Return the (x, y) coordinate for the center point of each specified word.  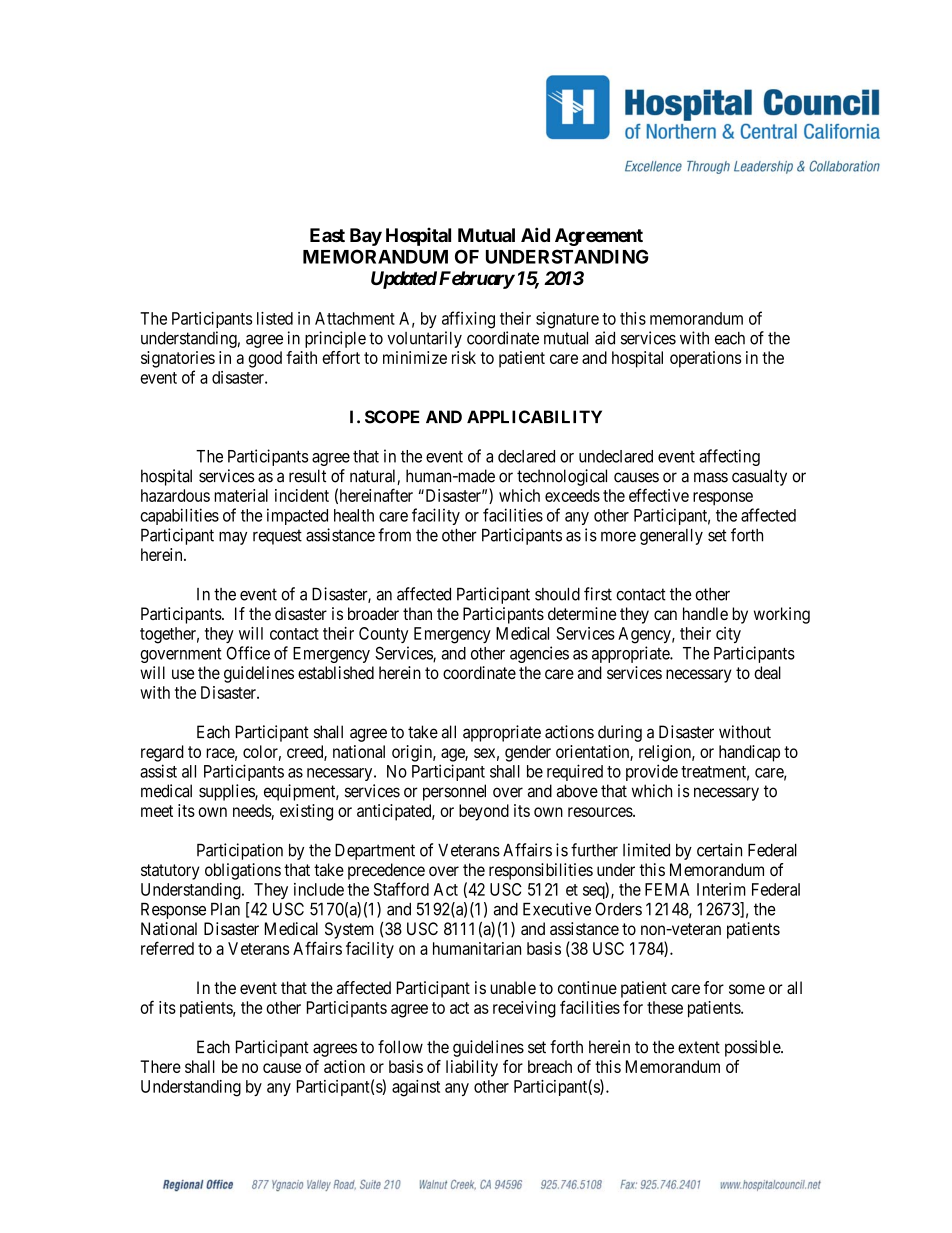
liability (472, 1068)
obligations (243, 871)
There (160, 1066)
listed (275, 318)
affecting (729, 457)
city (728, 635)
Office (248, 653)
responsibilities (541, 871)
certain (719, 850)
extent (699, 1047)
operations (705, 359)
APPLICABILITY (534, 417)
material (241, 495)
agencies (539, 654)
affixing (468, 320)
